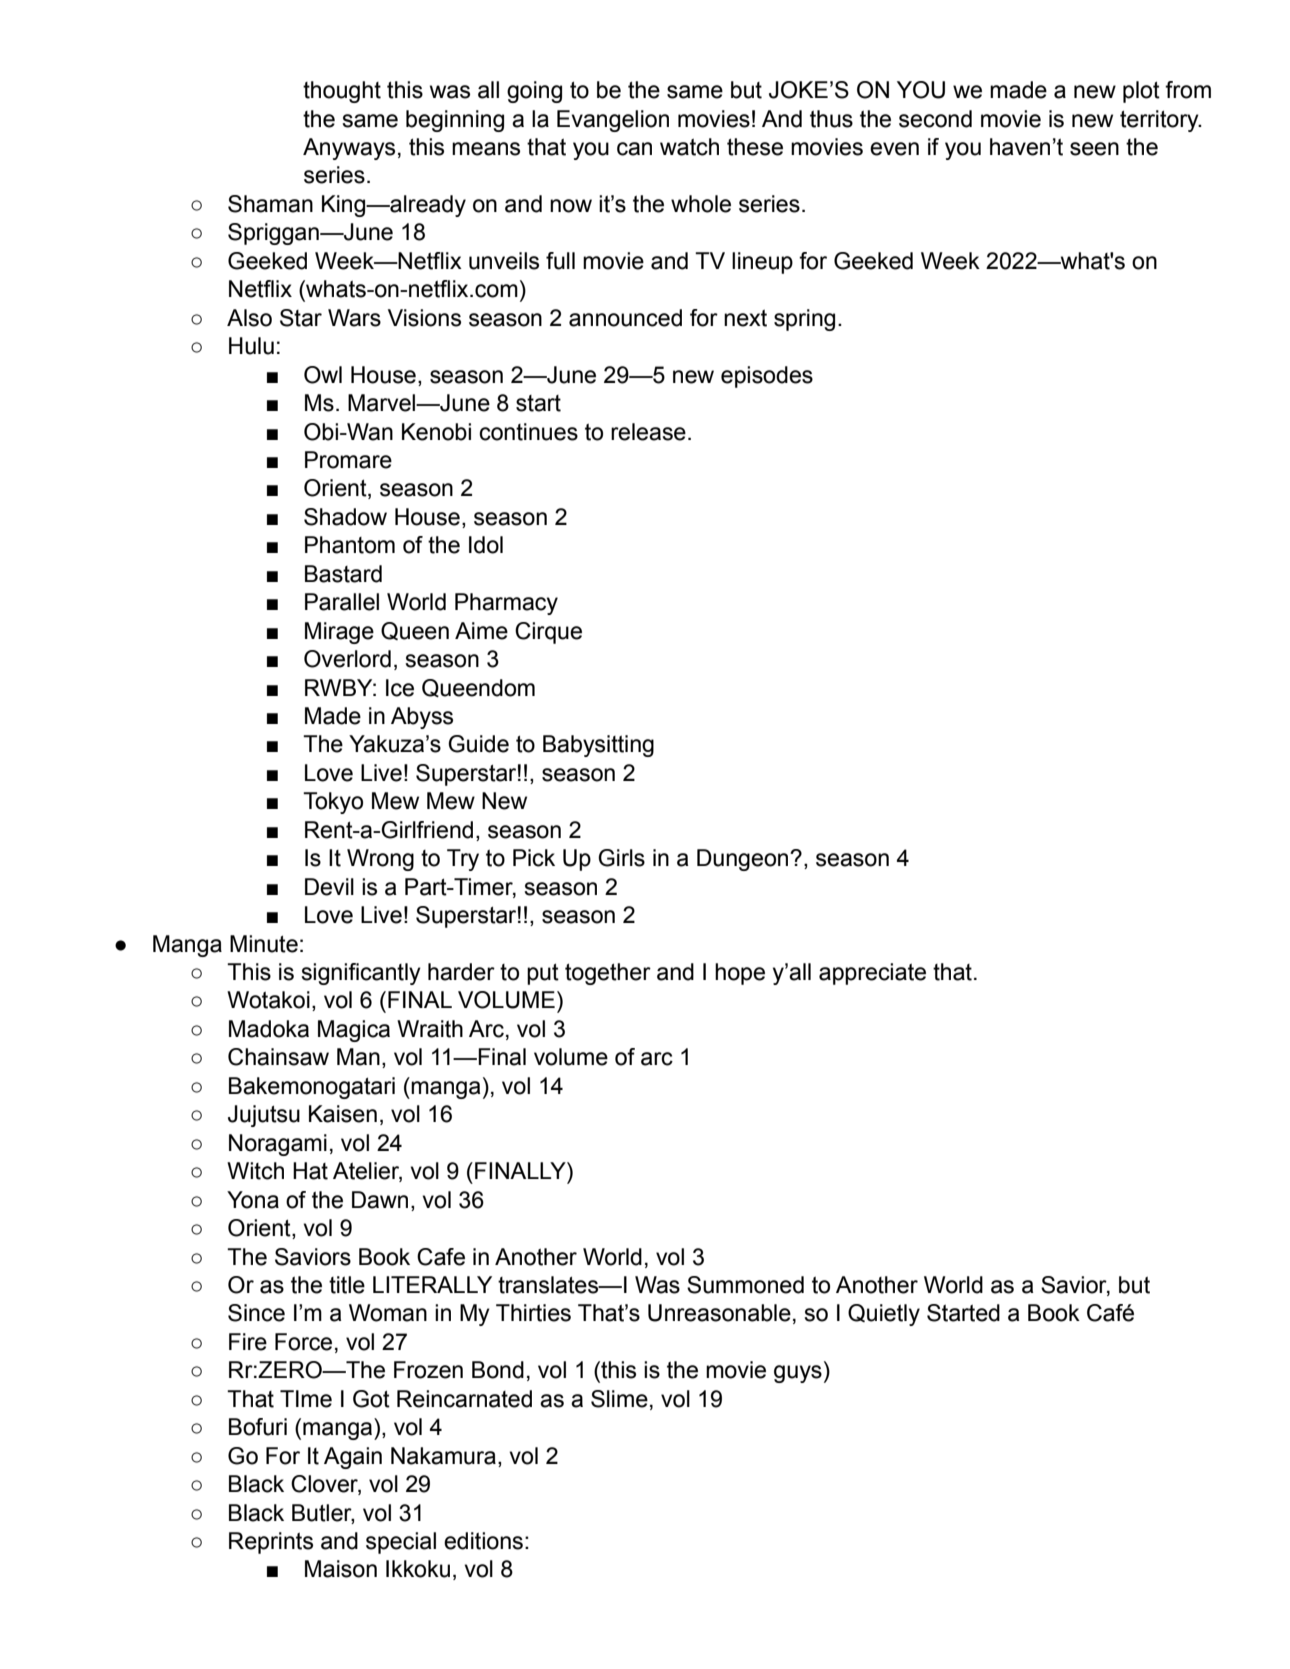 Image resolution: width=1290 pixels, height=1669 pixels. I want to click on watch, so click(689, 147).
